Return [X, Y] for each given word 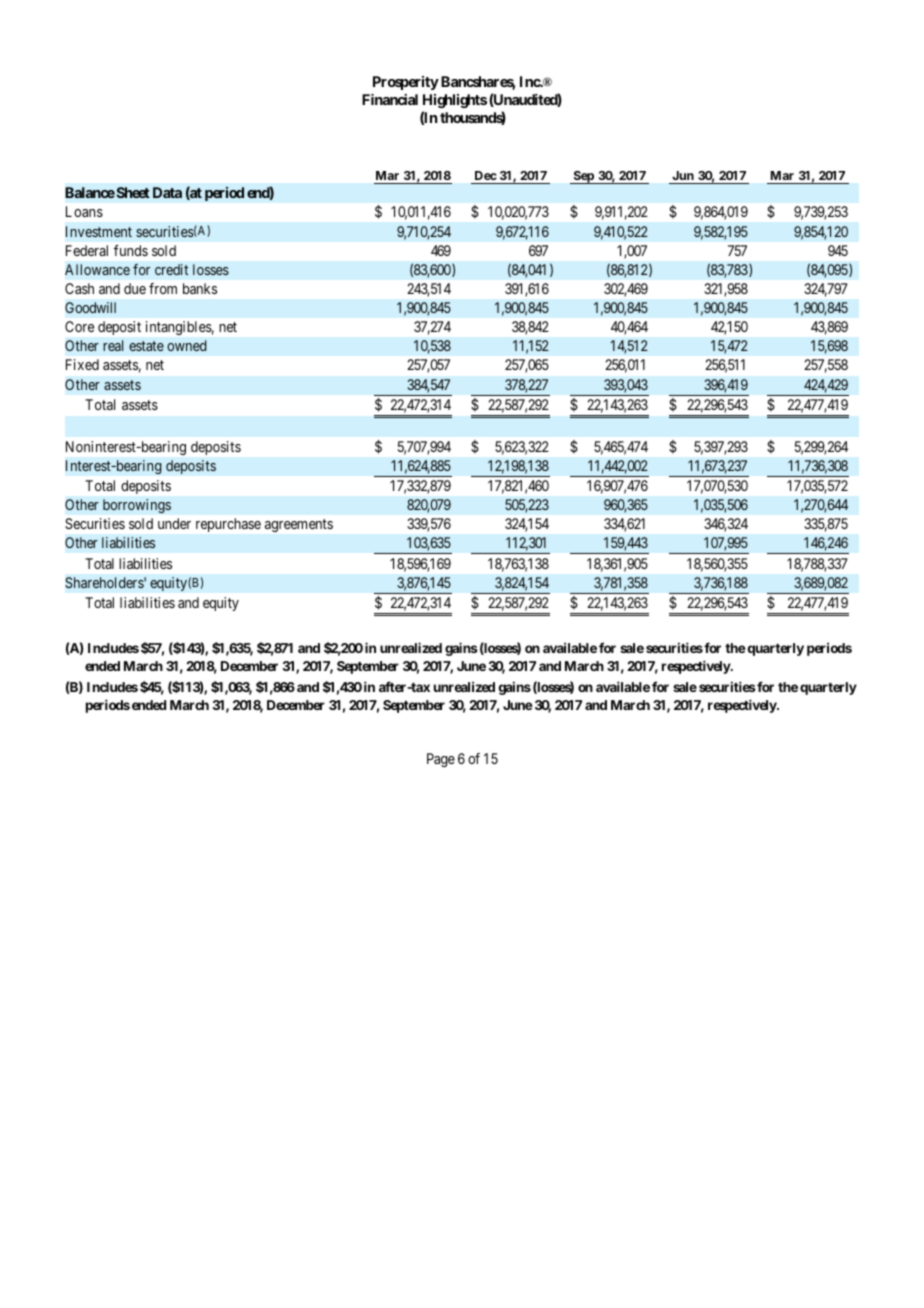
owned [186, 345]
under [174, 523]
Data [167, 192]
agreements [299, 525]
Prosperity [406, 83]
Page [441, 760]
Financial [390, 99]
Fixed [82, 364]
